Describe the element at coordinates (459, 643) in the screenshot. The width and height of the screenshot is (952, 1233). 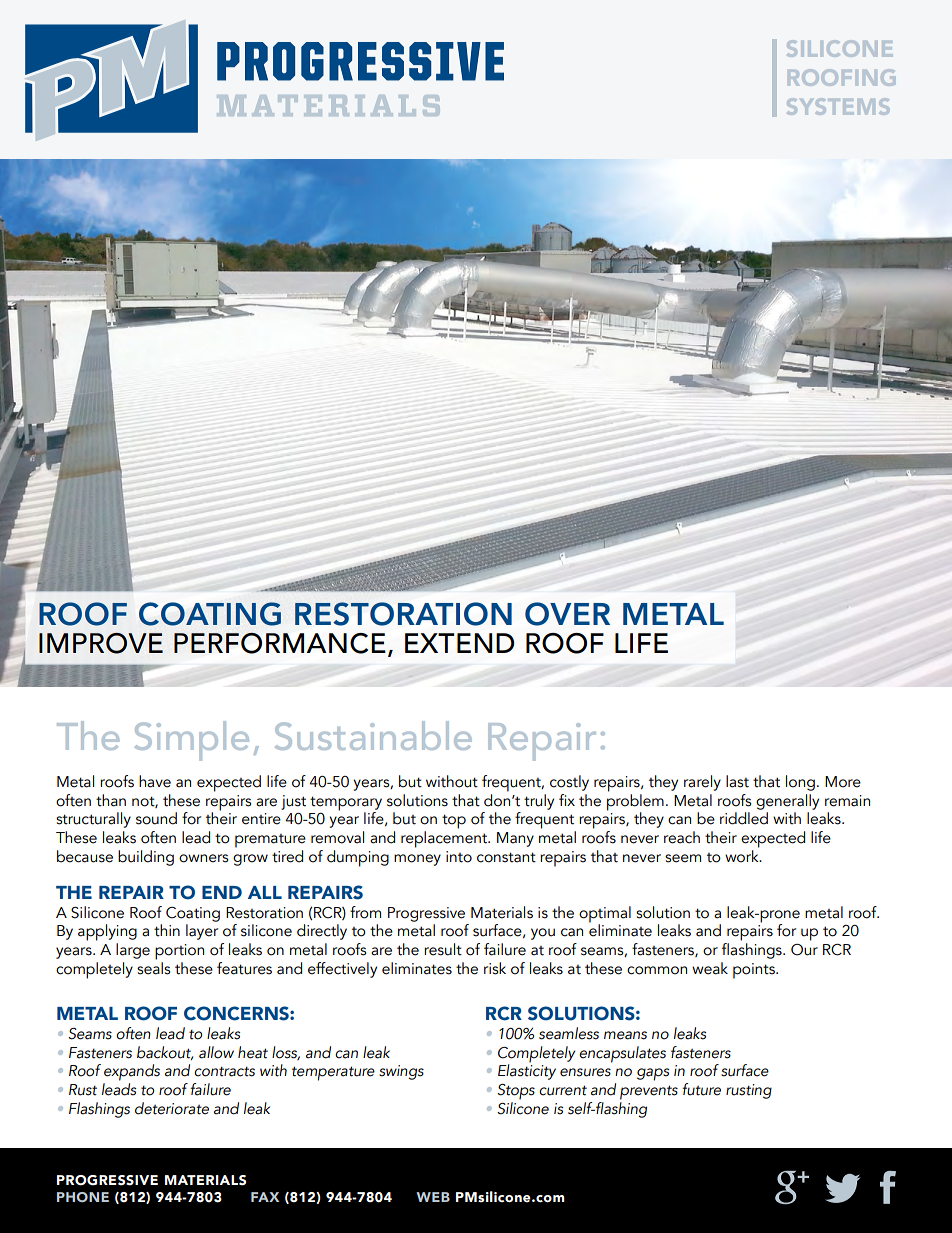
I see `EXTEND` at that location.
